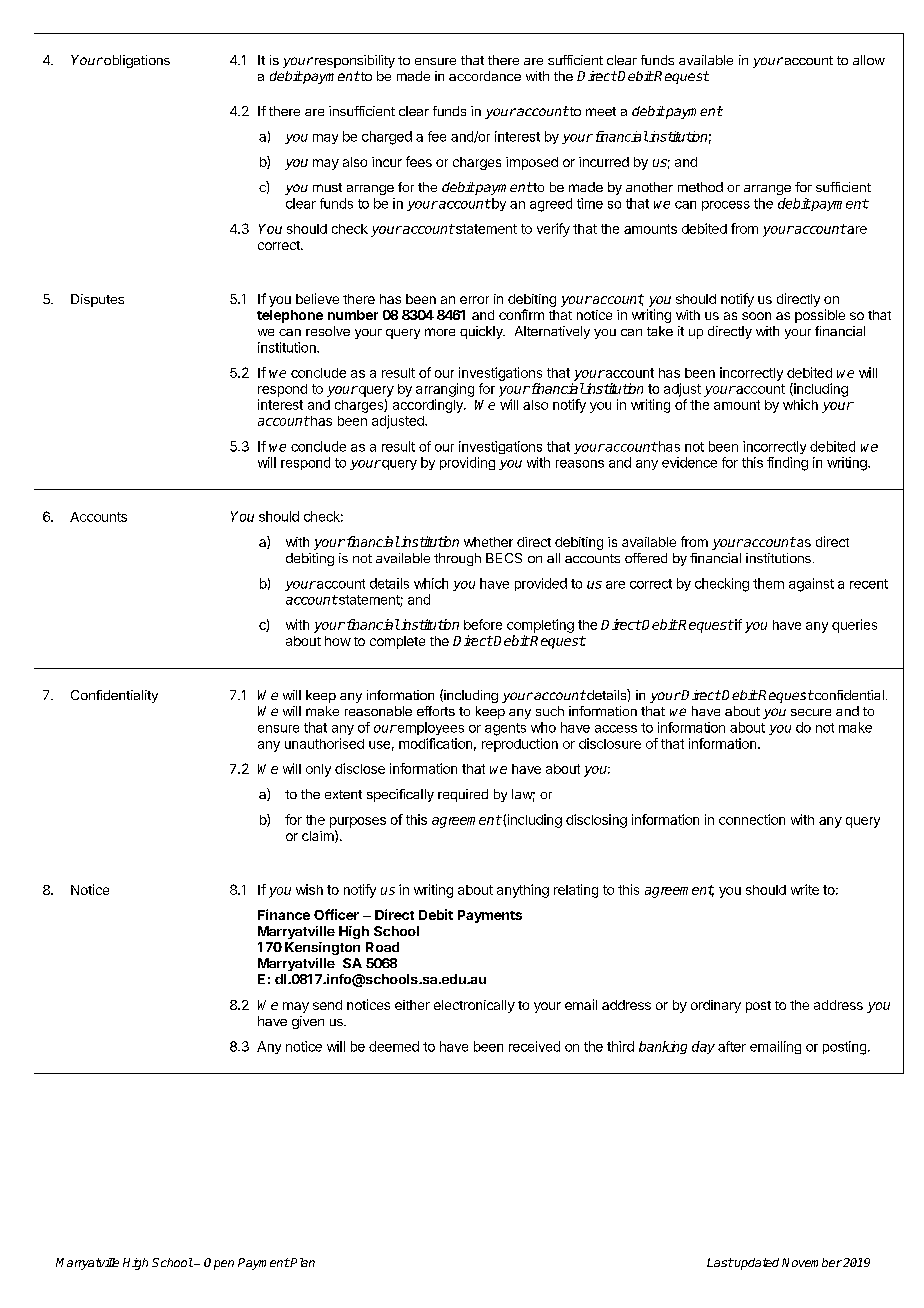 Image resolution: width=924 pixels, height=1308 pixels. What do you see at coordinates (219, 1264) in the screenshot?
I see `Open` at bounding box center [219, 1264].
